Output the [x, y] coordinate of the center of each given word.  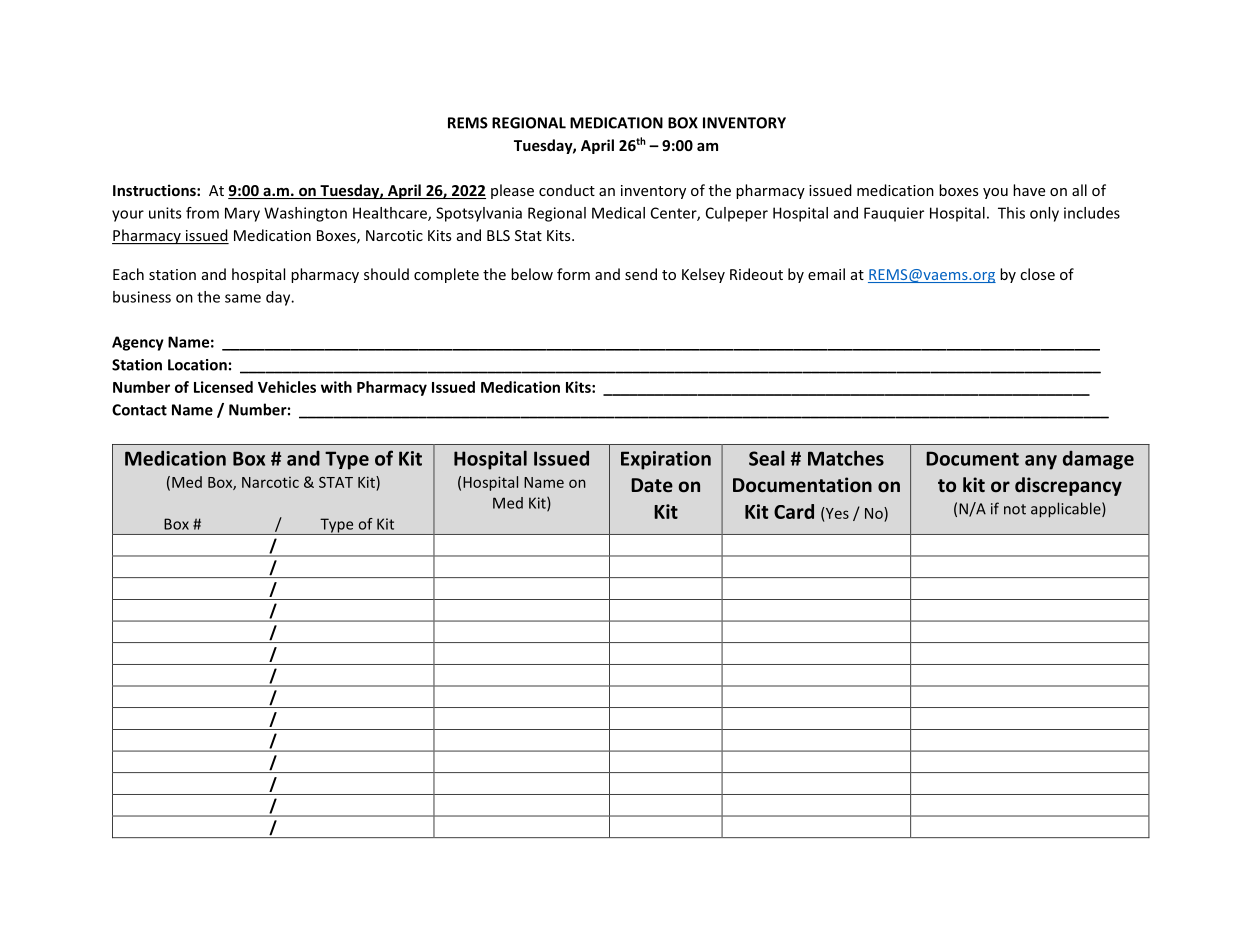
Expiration [666, 460]
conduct [567, 190]
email [826, 274]
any [1041, 462]
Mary [242, 214]
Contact [139, 410]
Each [128, 274]
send [641, 274]
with [336, 387]
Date [652, 485]
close [1037, 274]
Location [197, 365]
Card [794, 511]
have [1029, 190]
